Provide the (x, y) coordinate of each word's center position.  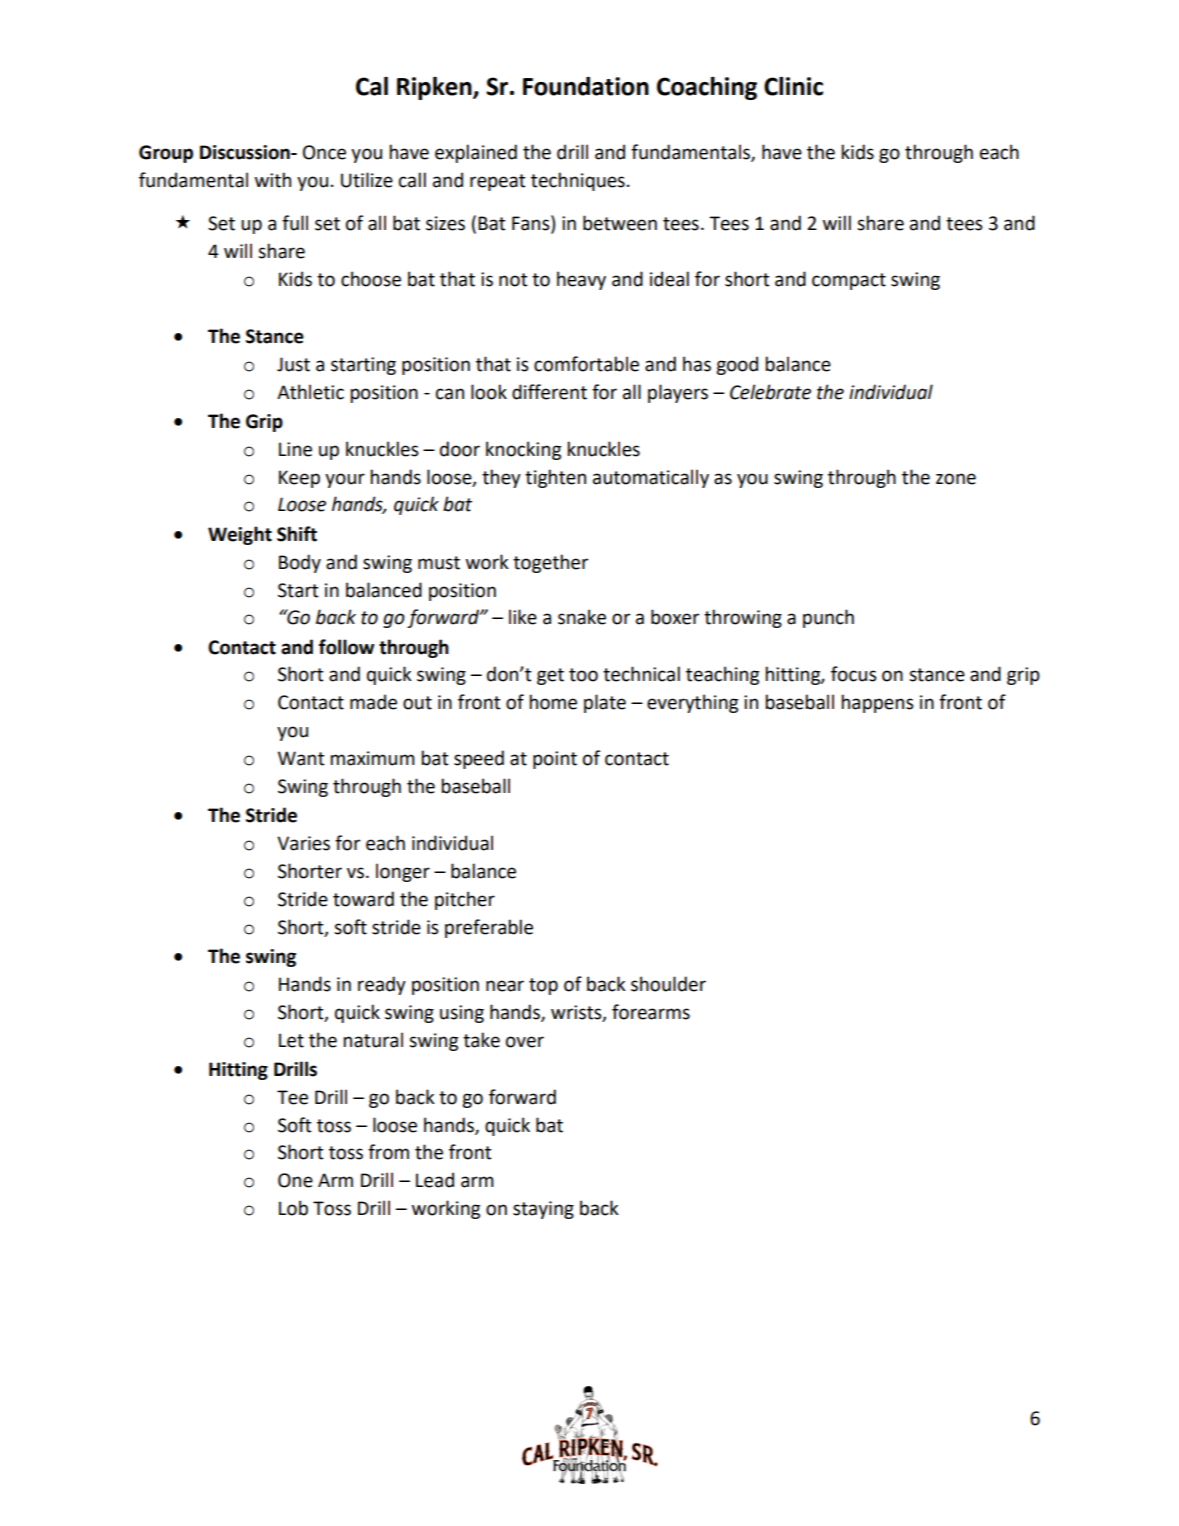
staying (543, 1210)
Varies (303, 843)
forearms (651, 1012)
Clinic (793, 86)
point (555, 760)
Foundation (586, 86)
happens (878, 703)
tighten (555, 478)
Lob (293, 1208)
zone (956, 479)
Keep (299, 479)
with (273, 180)
